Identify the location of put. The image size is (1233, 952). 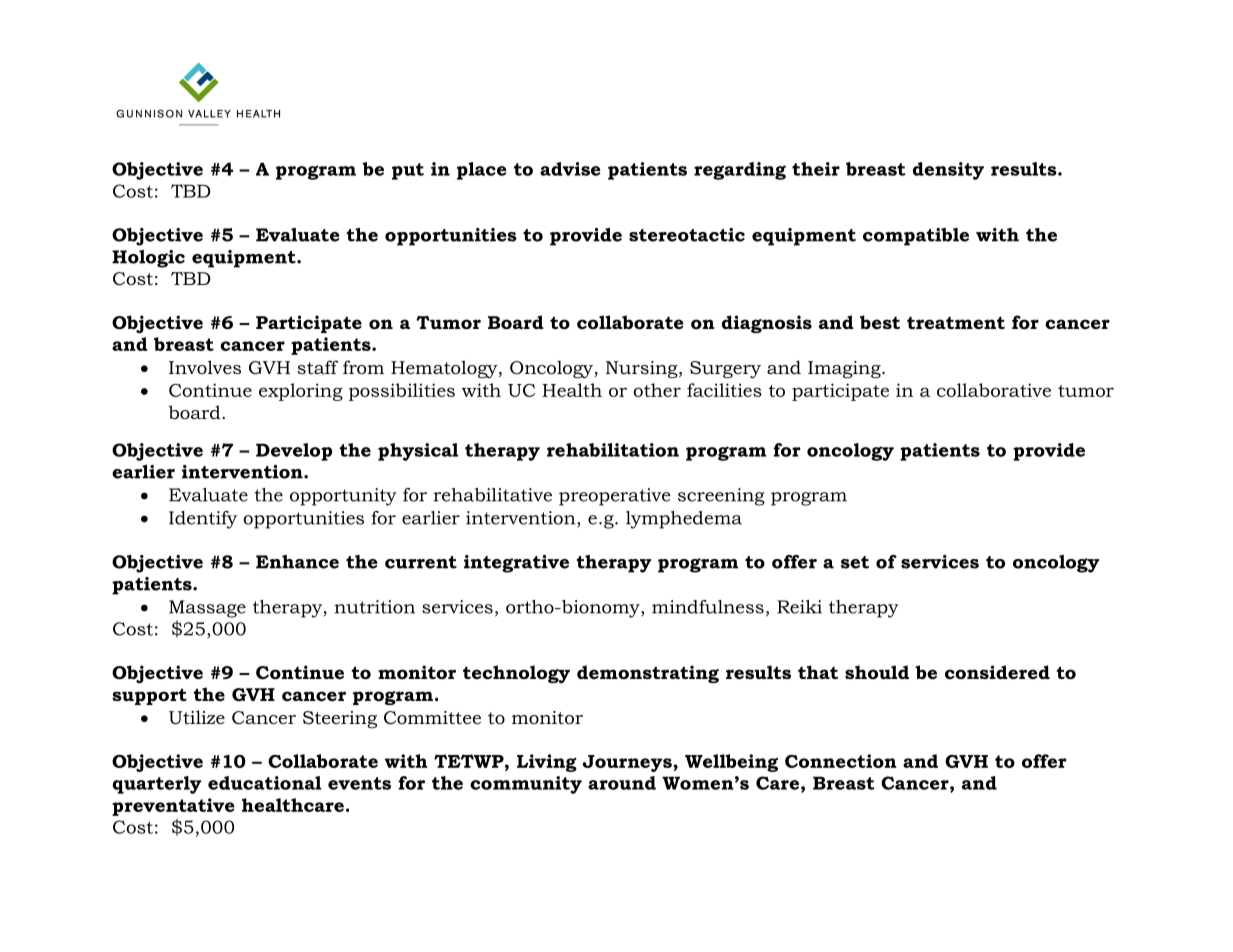
(408, 171).
